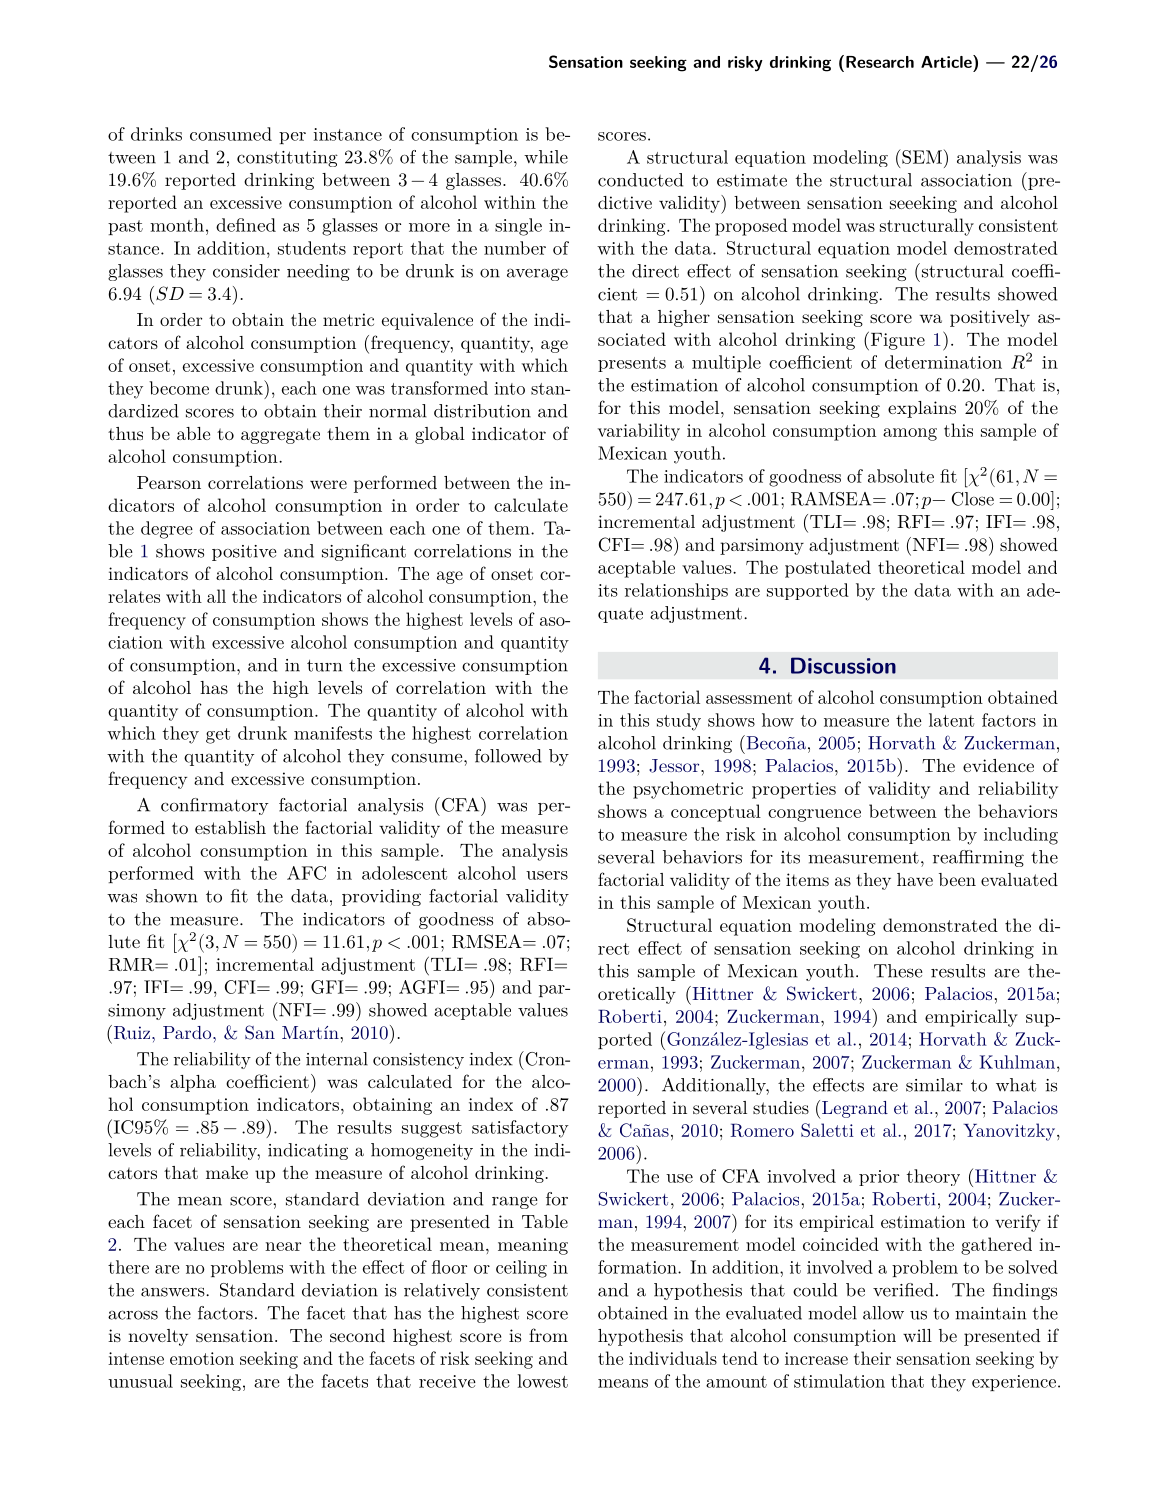 The width and height of the page is (1166, 1509). I want to click on Article, so click(947, 61).
